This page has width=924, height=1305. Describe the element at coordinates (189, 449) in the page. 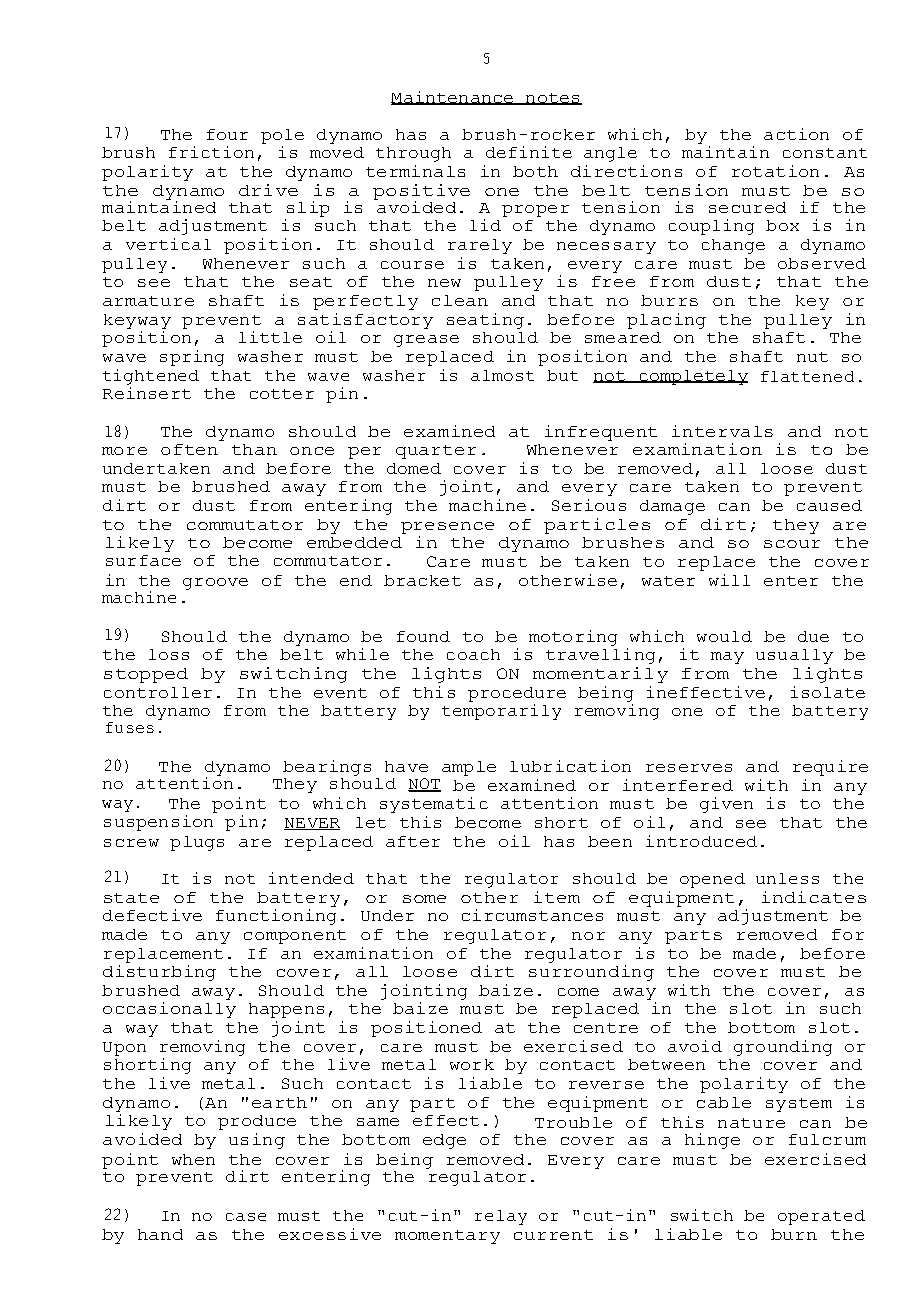

I see `often` at that location.
